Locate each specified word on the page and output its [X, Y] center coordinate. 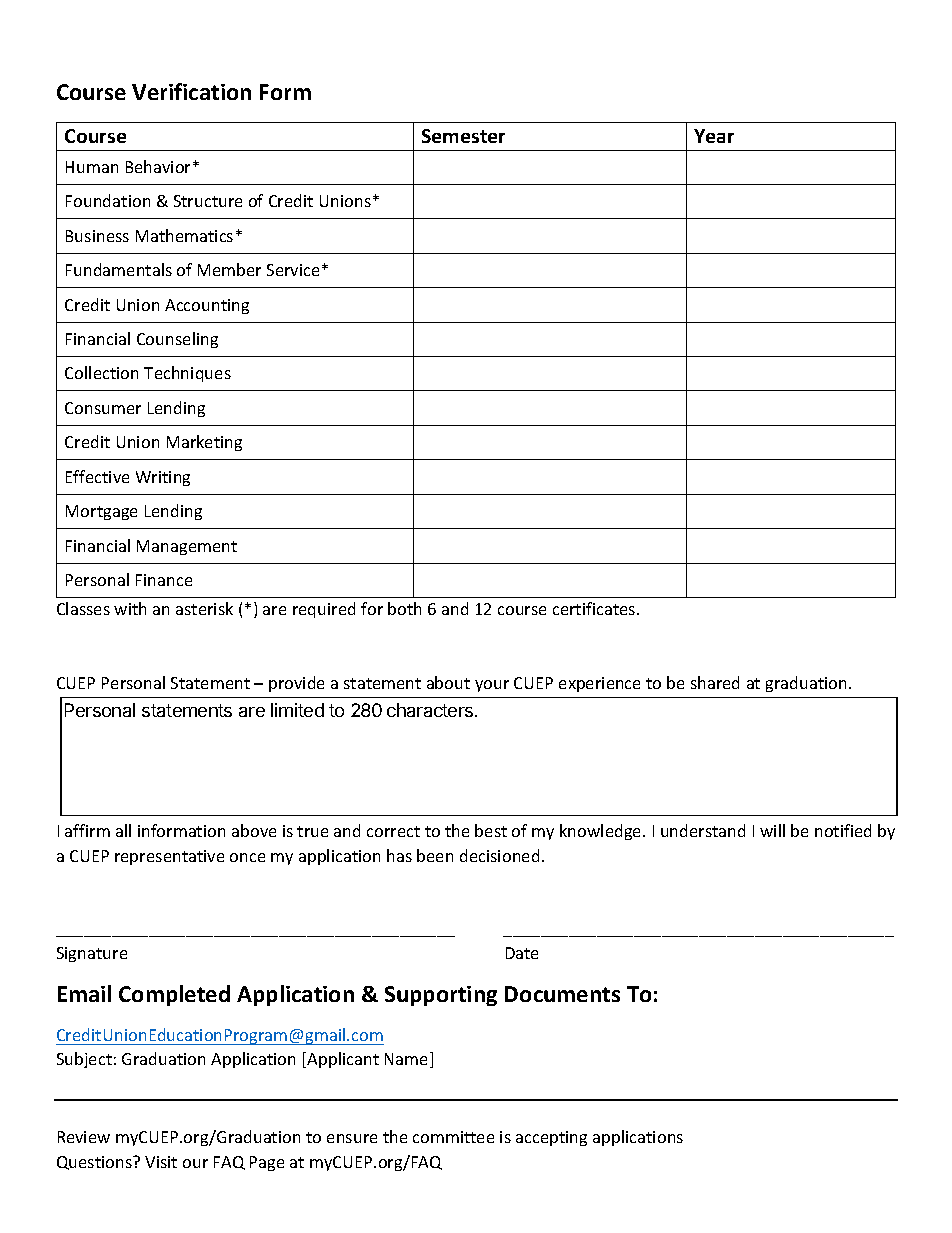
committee [453, 1137]
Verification [191, 91]
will [772, 830]
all [123, 830]
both [404, 608]
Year [714, 136]
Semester [463, 136]
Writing [163, 478]
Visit [161, 1162]
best [491, 830]
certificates [595, 608]
